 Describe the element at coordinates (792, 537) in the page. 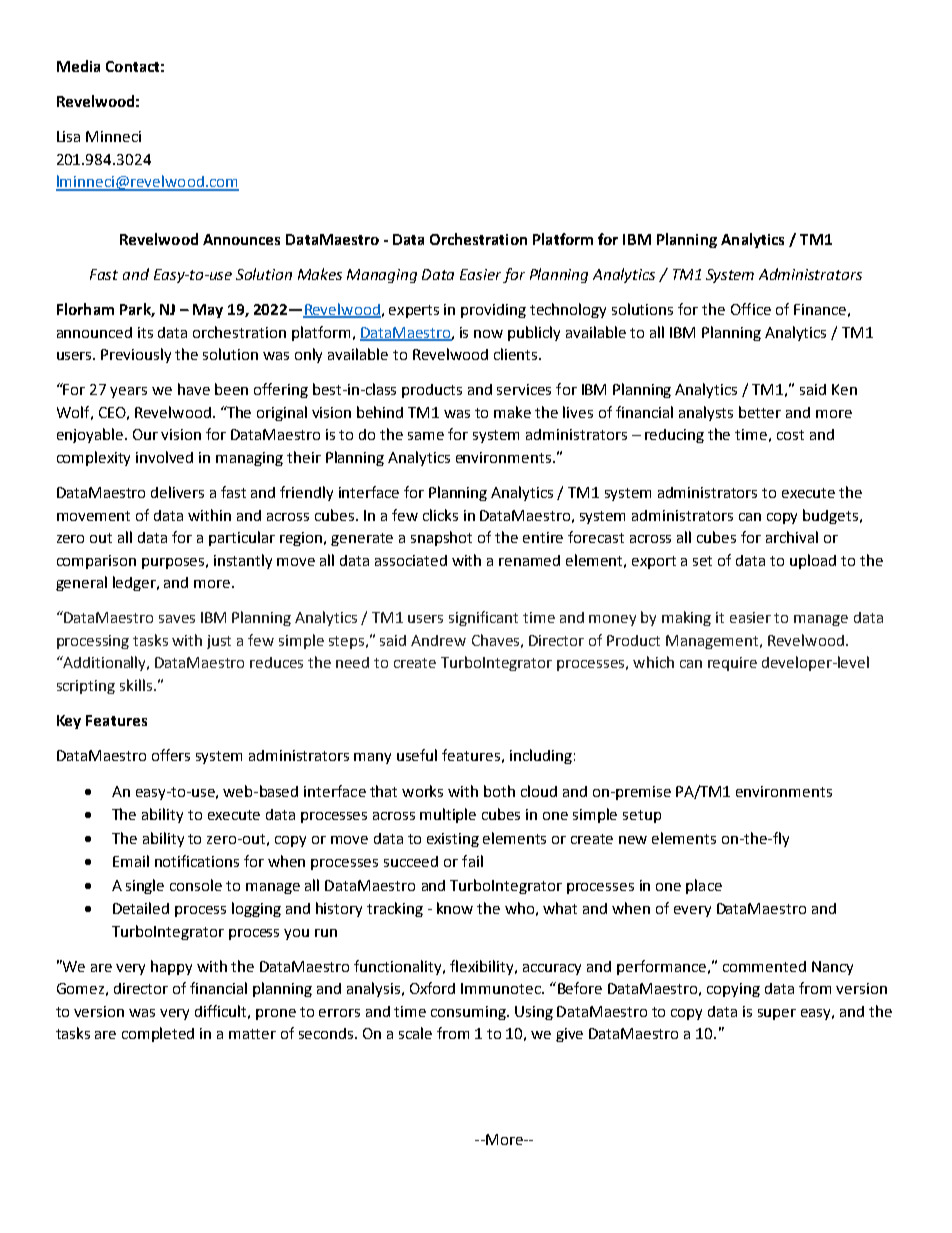

I see `archival` at that location.
